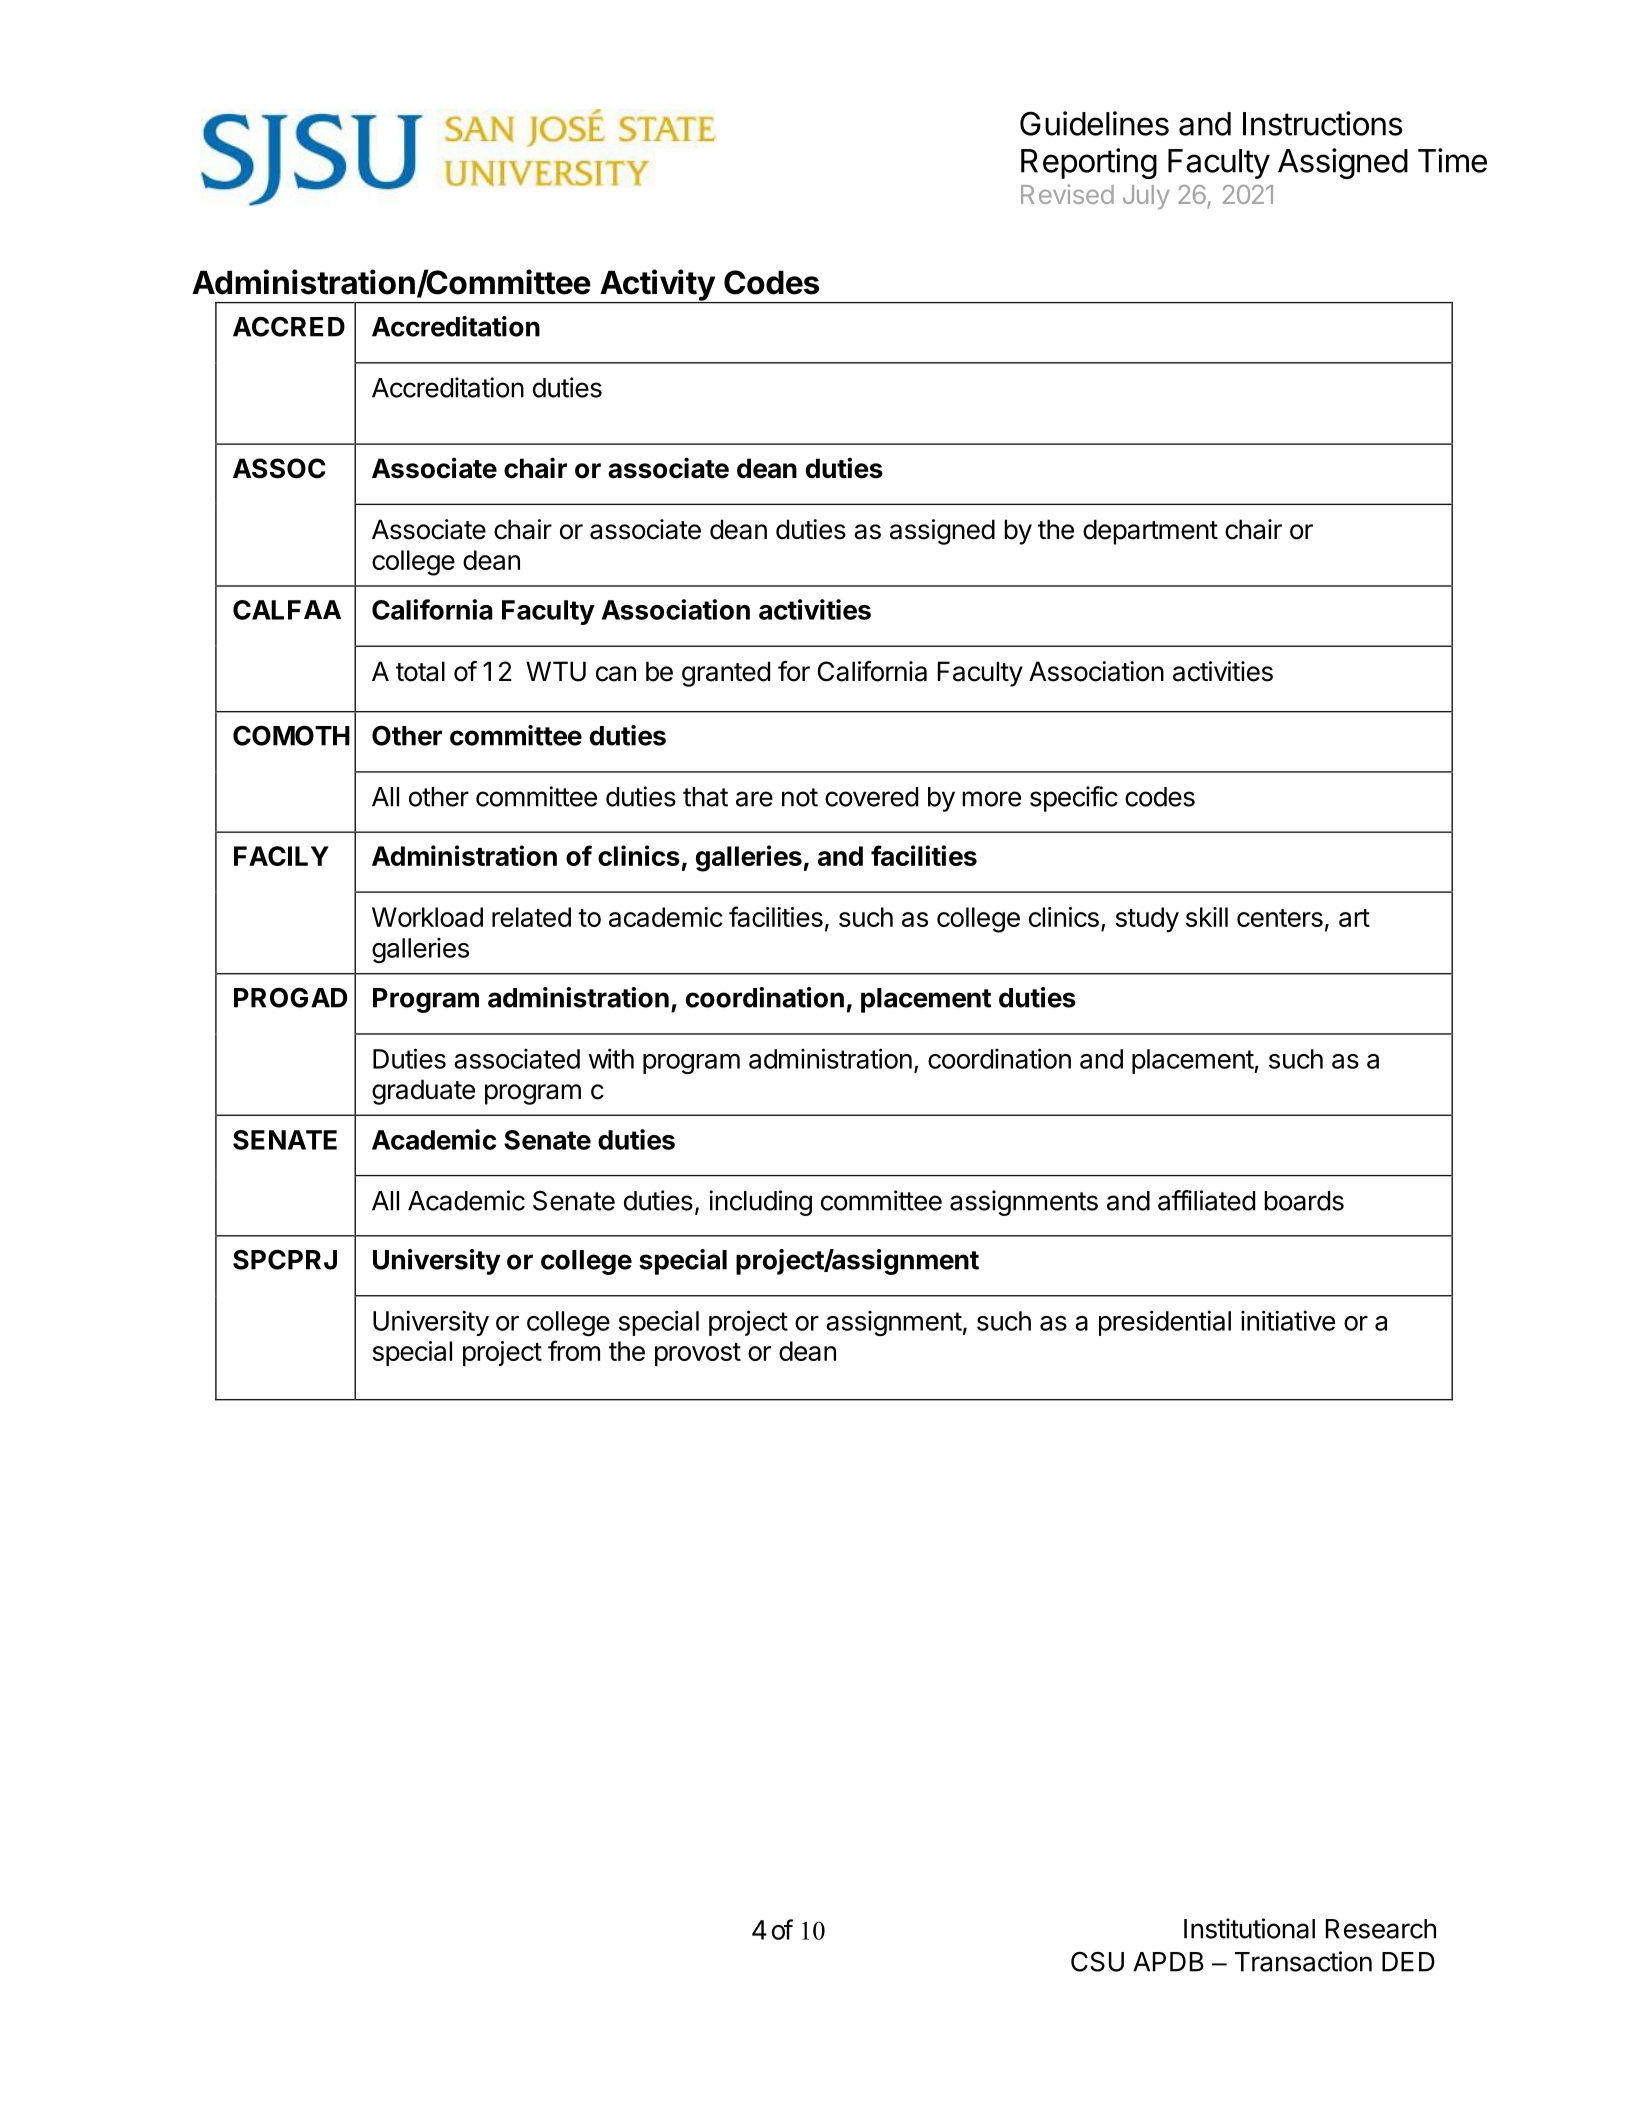  What do you see at coordinates (760, 1203) in the screenshot?
I see `including` at bounding box center [760, 1203].
